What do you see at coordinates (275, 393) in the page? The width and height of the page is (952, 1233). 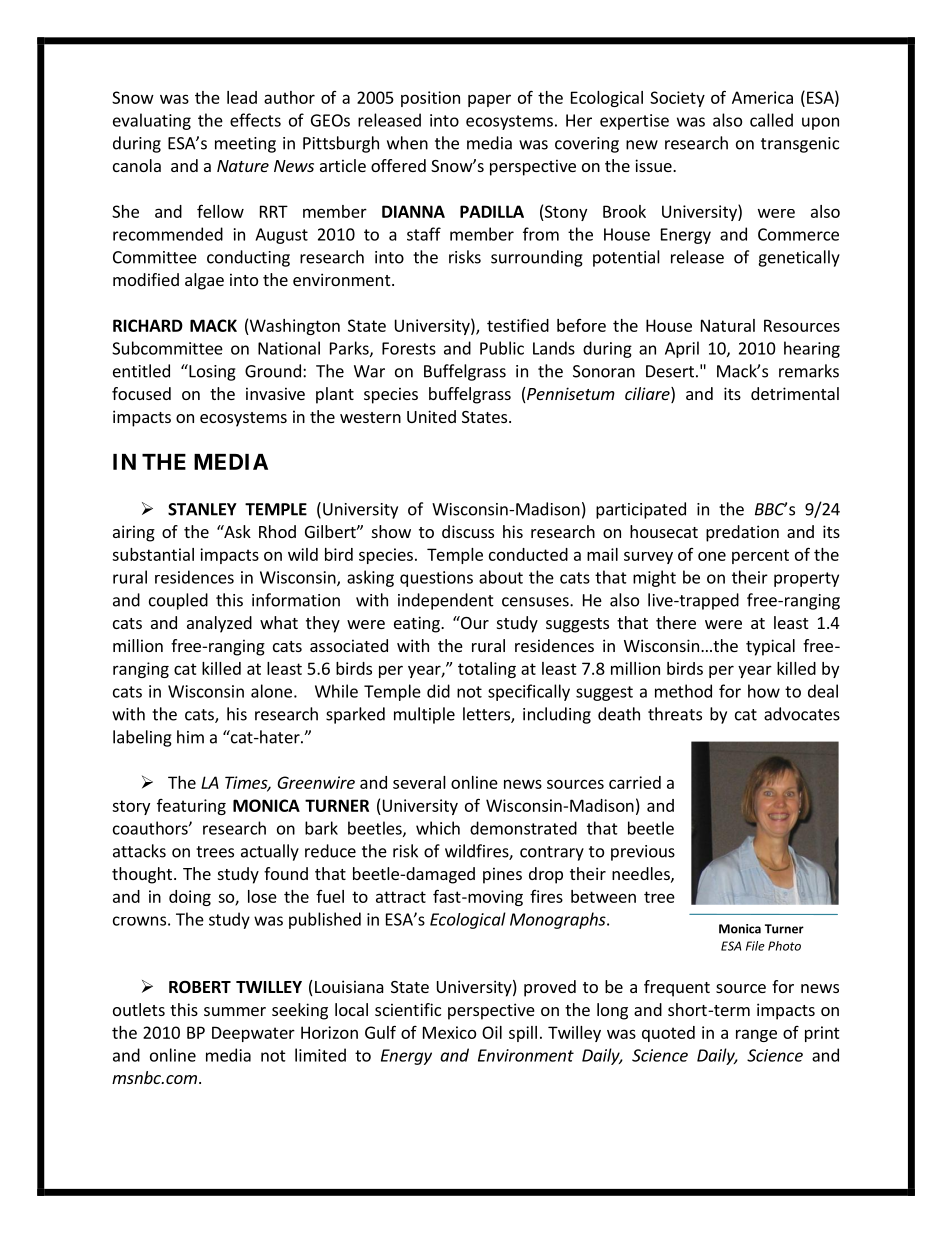 I see `invasive` at bounding box center [275, 393].
